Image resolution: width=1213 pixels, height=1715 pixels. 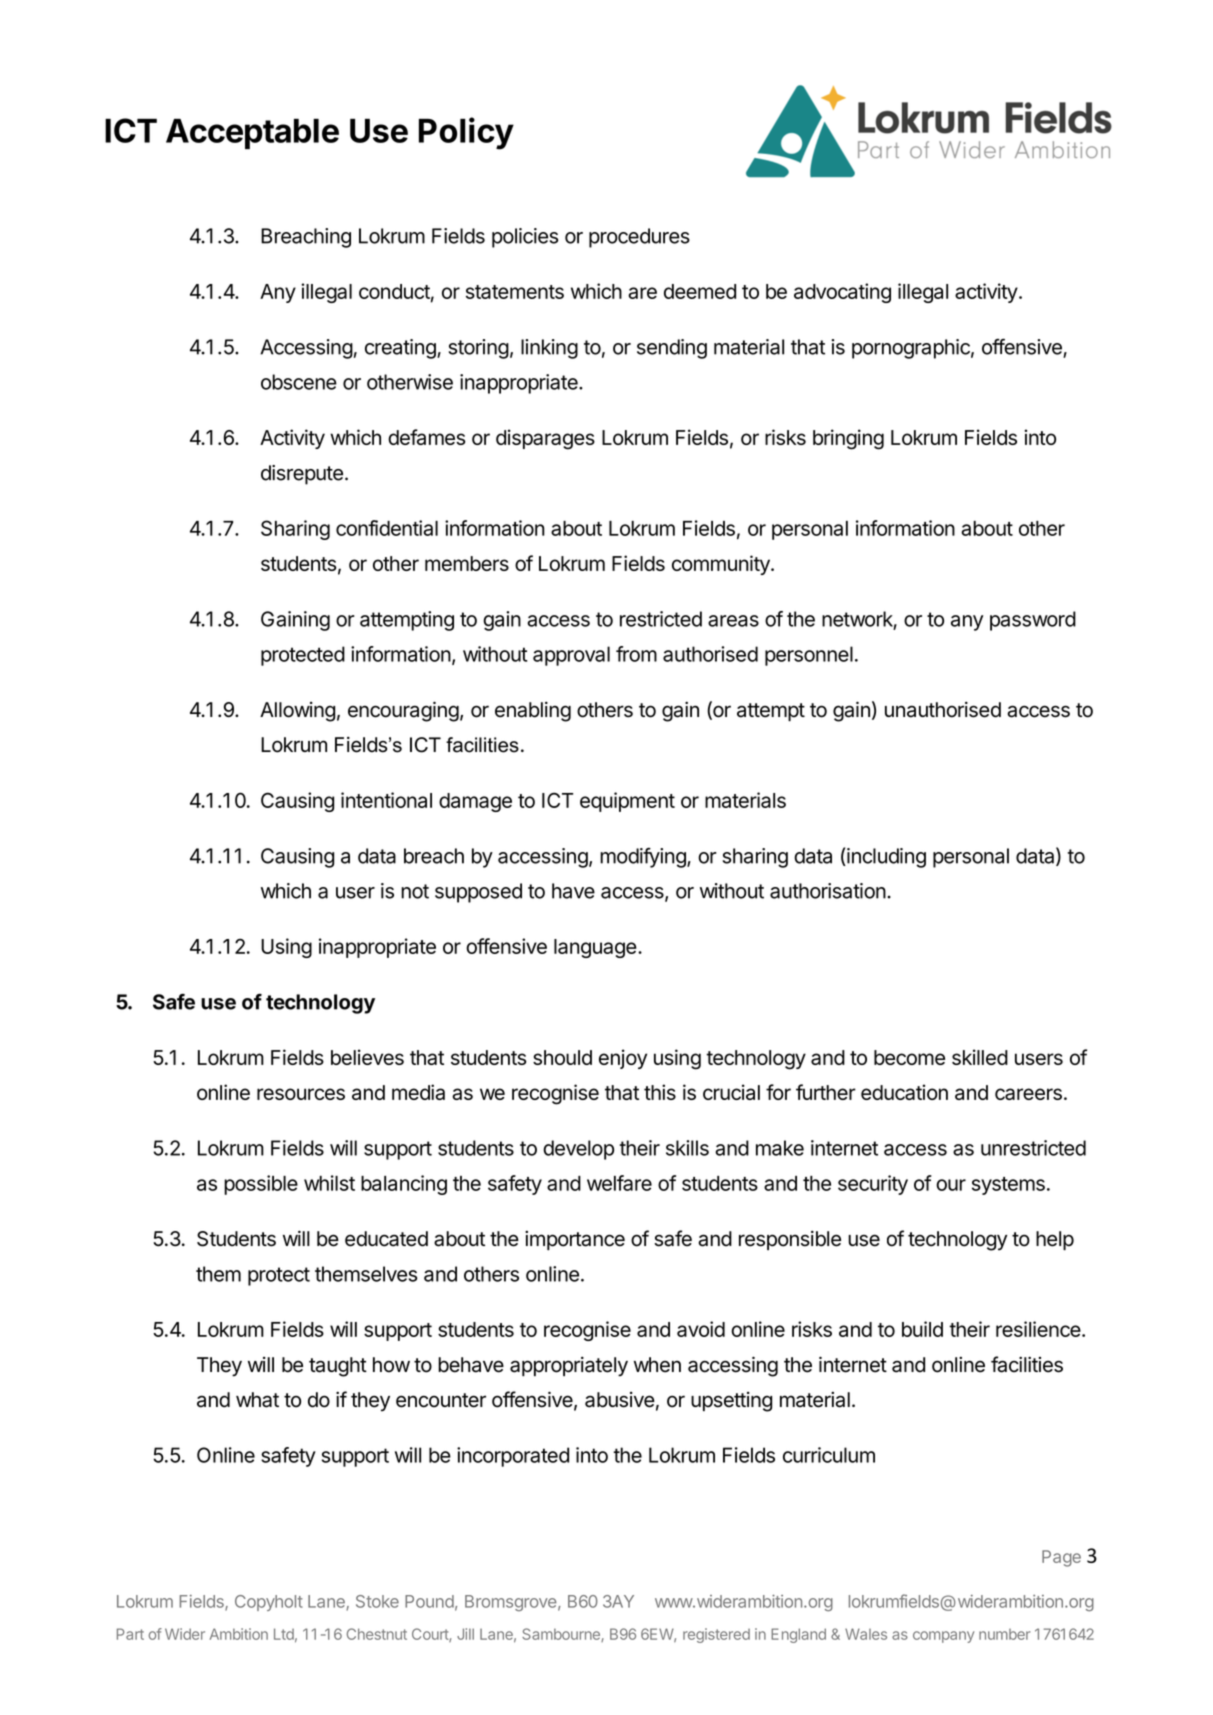 What do you see at coordinates (885, 858) in the document?
I see `including` at bounding box center [885, 858].
